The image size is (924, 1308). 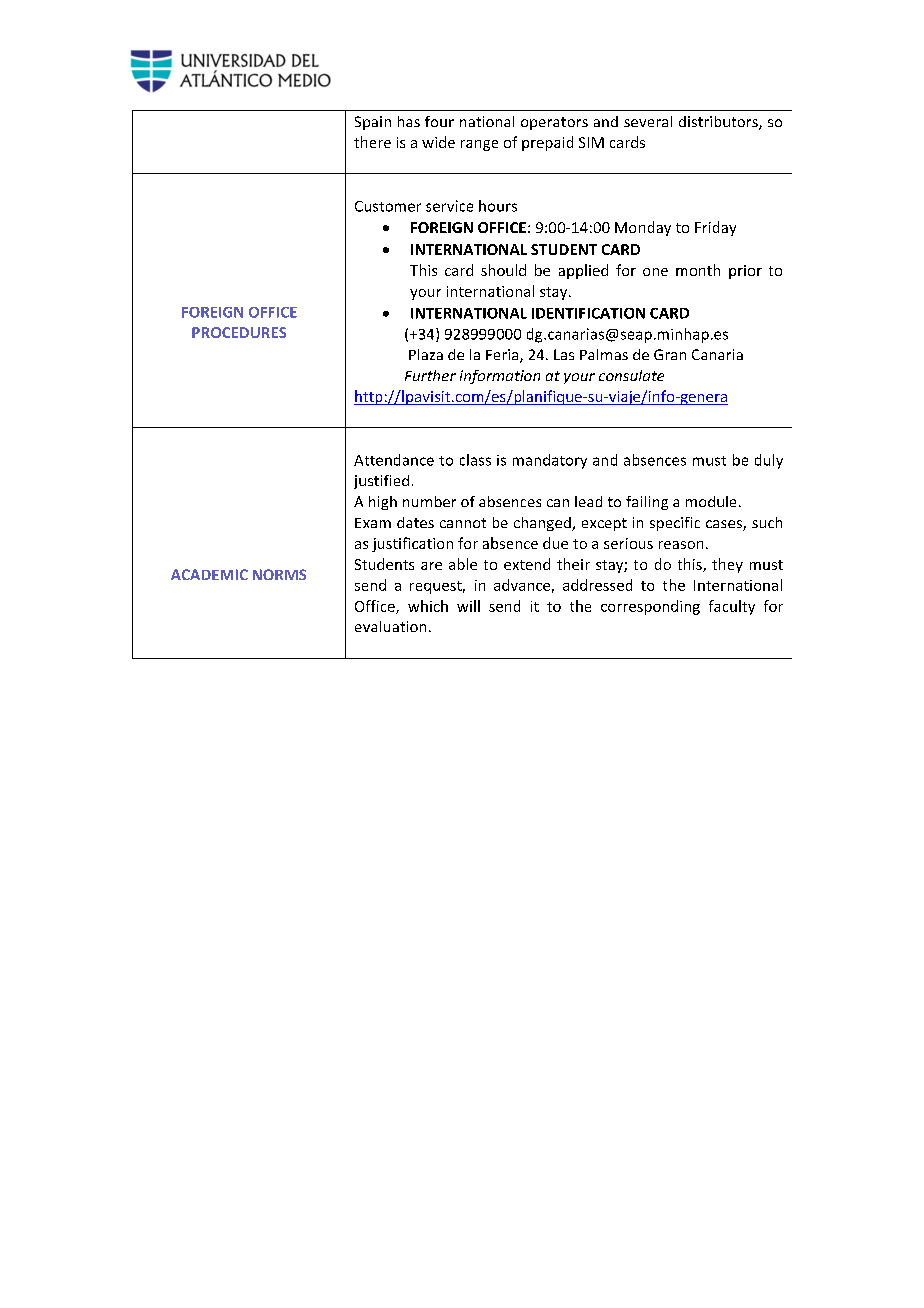 I want to click on there, so click(x=372, y=142).
